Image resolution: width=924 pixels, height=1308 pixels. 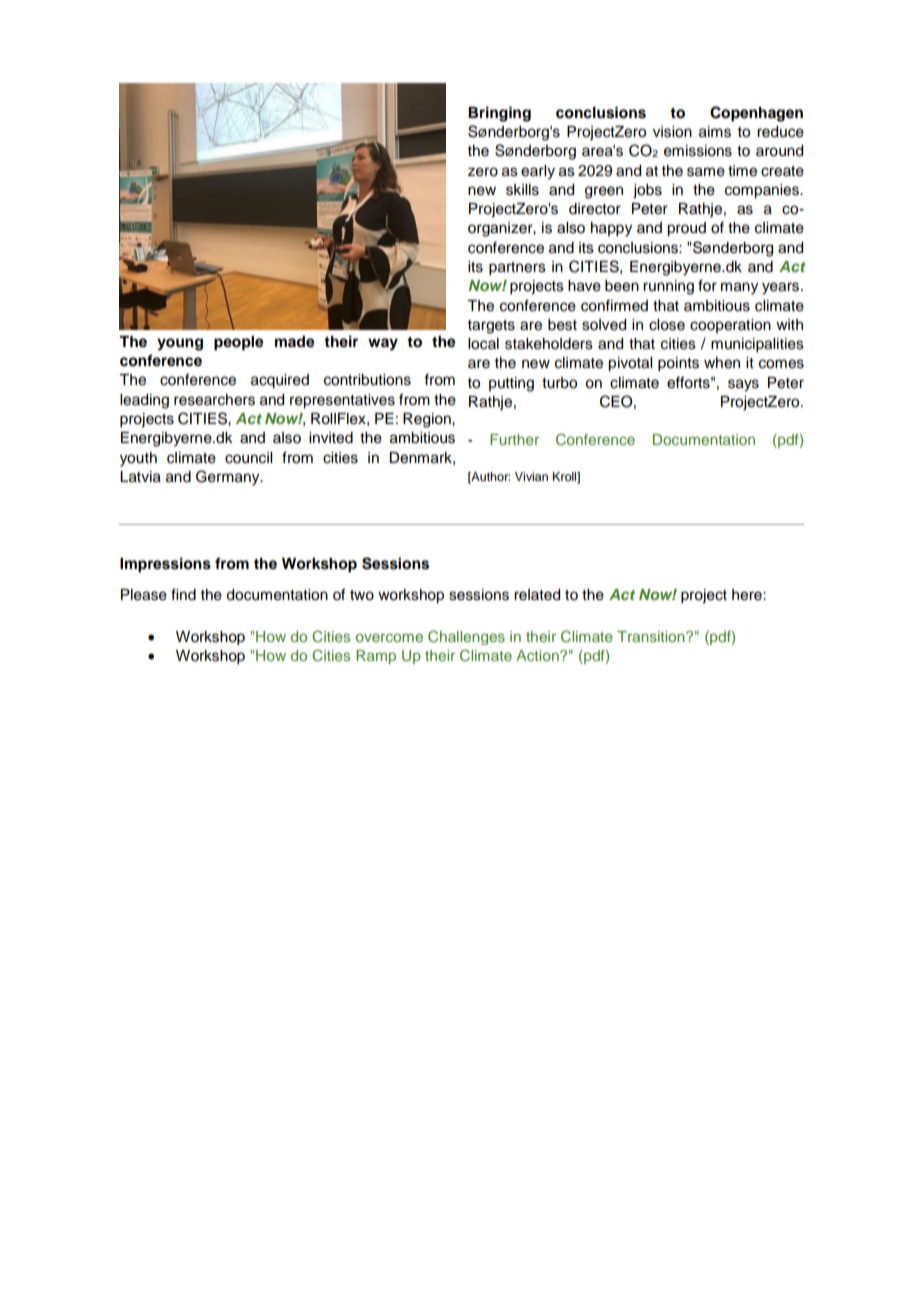 I want to click on Impressions, so click(x=165, y=565).
